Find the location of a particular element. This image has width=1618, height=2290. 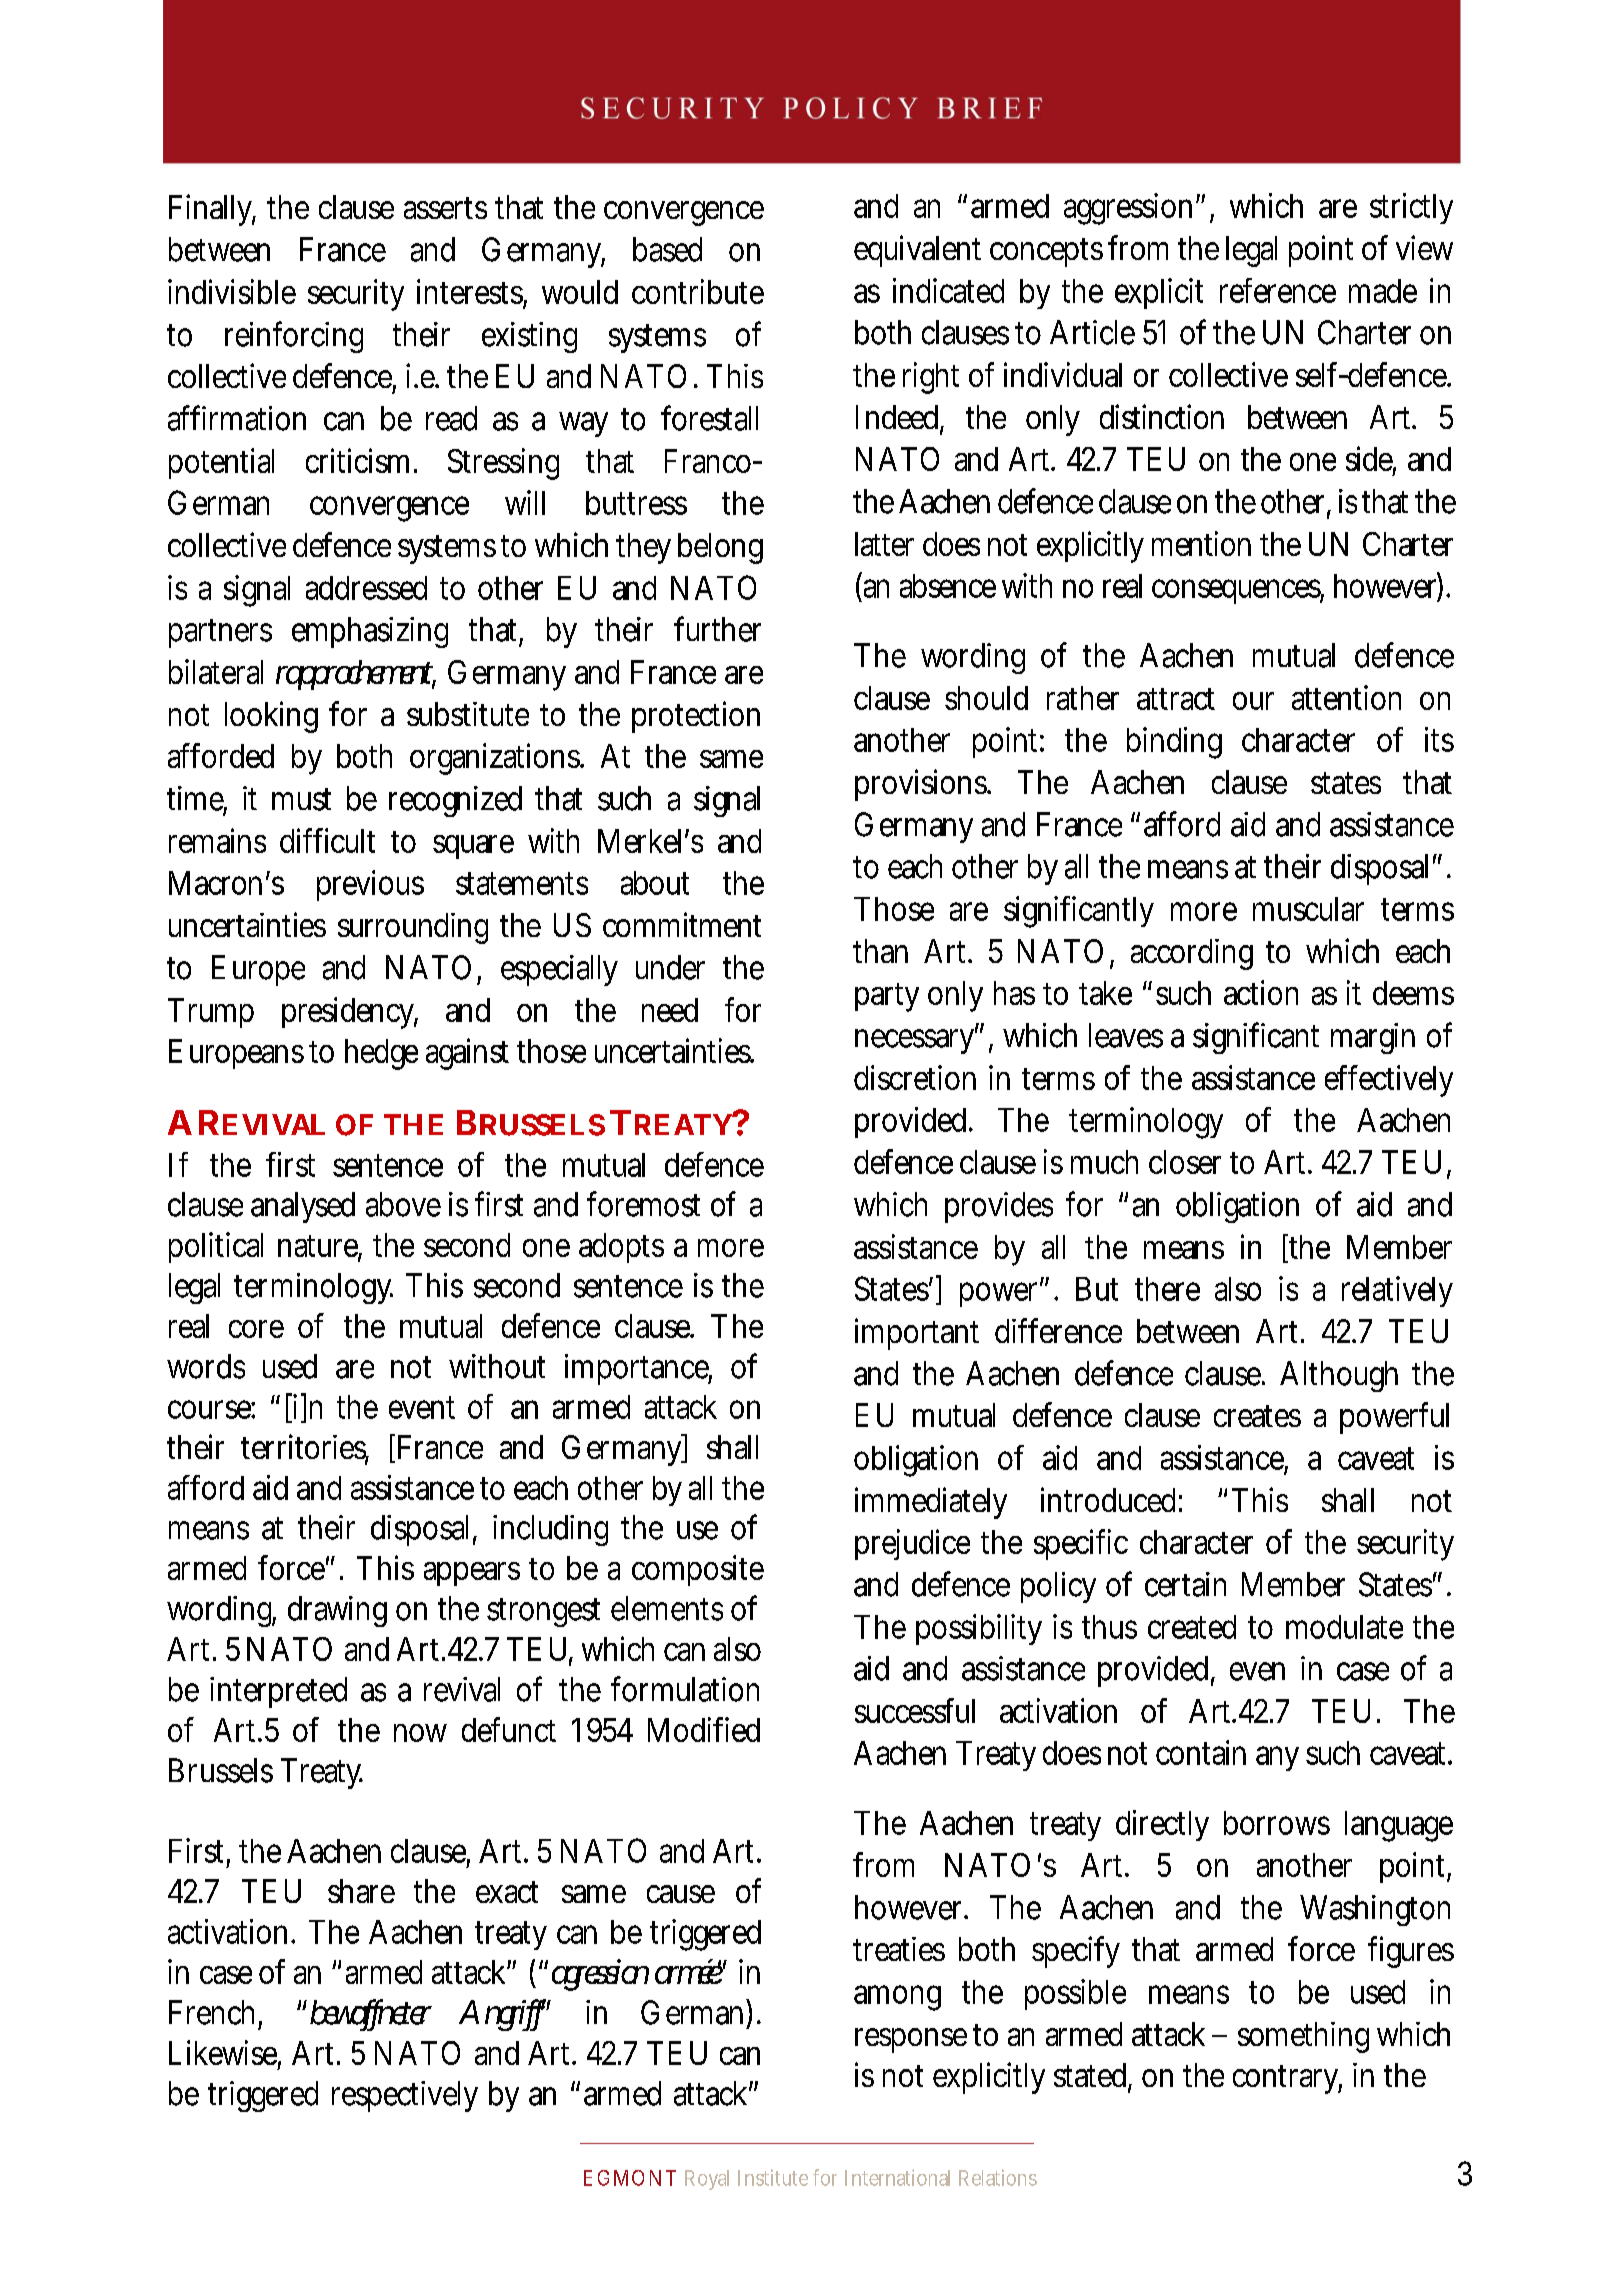

drawing is located at coordinates (337, 1611).
